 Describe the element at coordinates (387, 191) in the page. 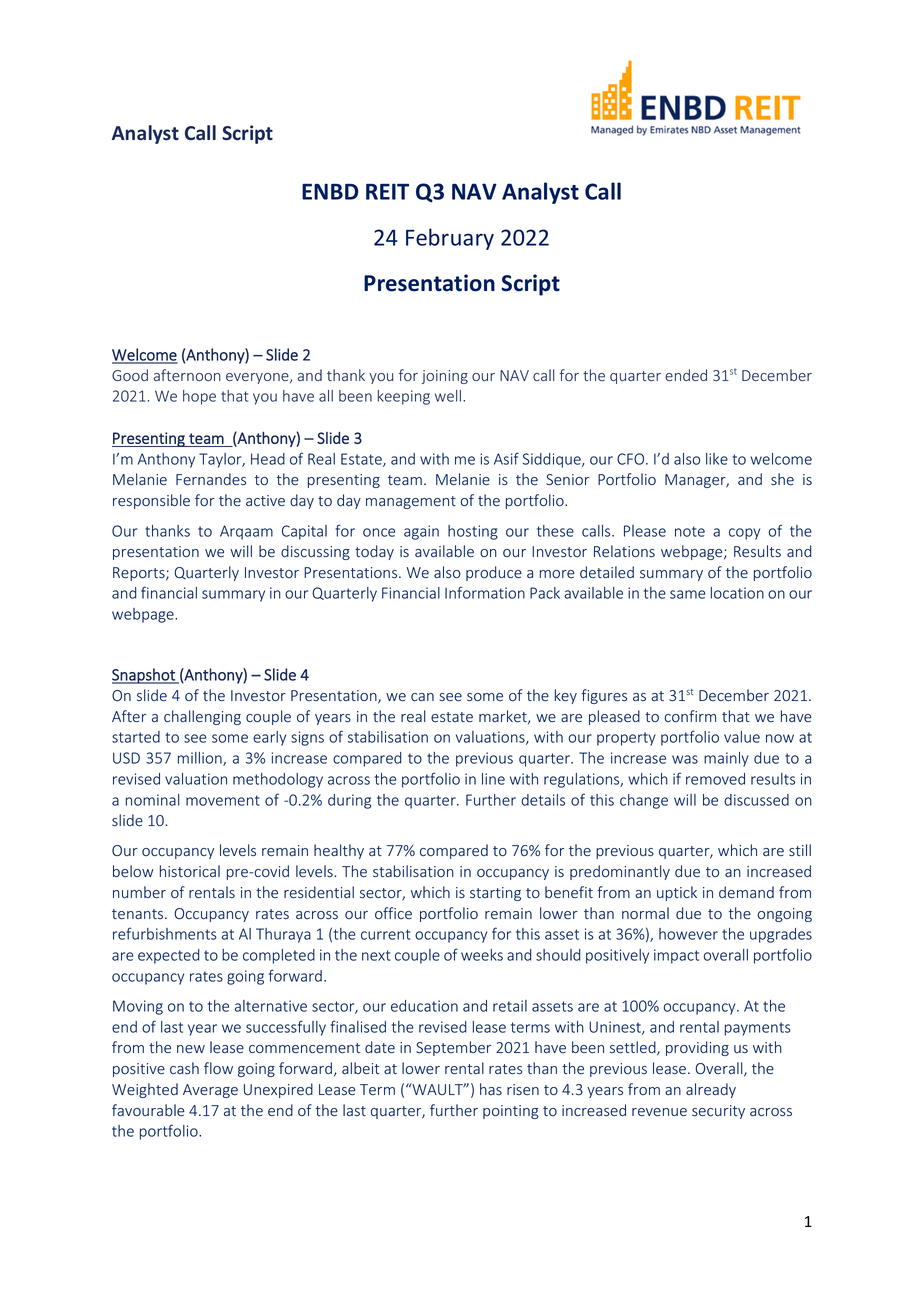

I see `REIT` at that location.
